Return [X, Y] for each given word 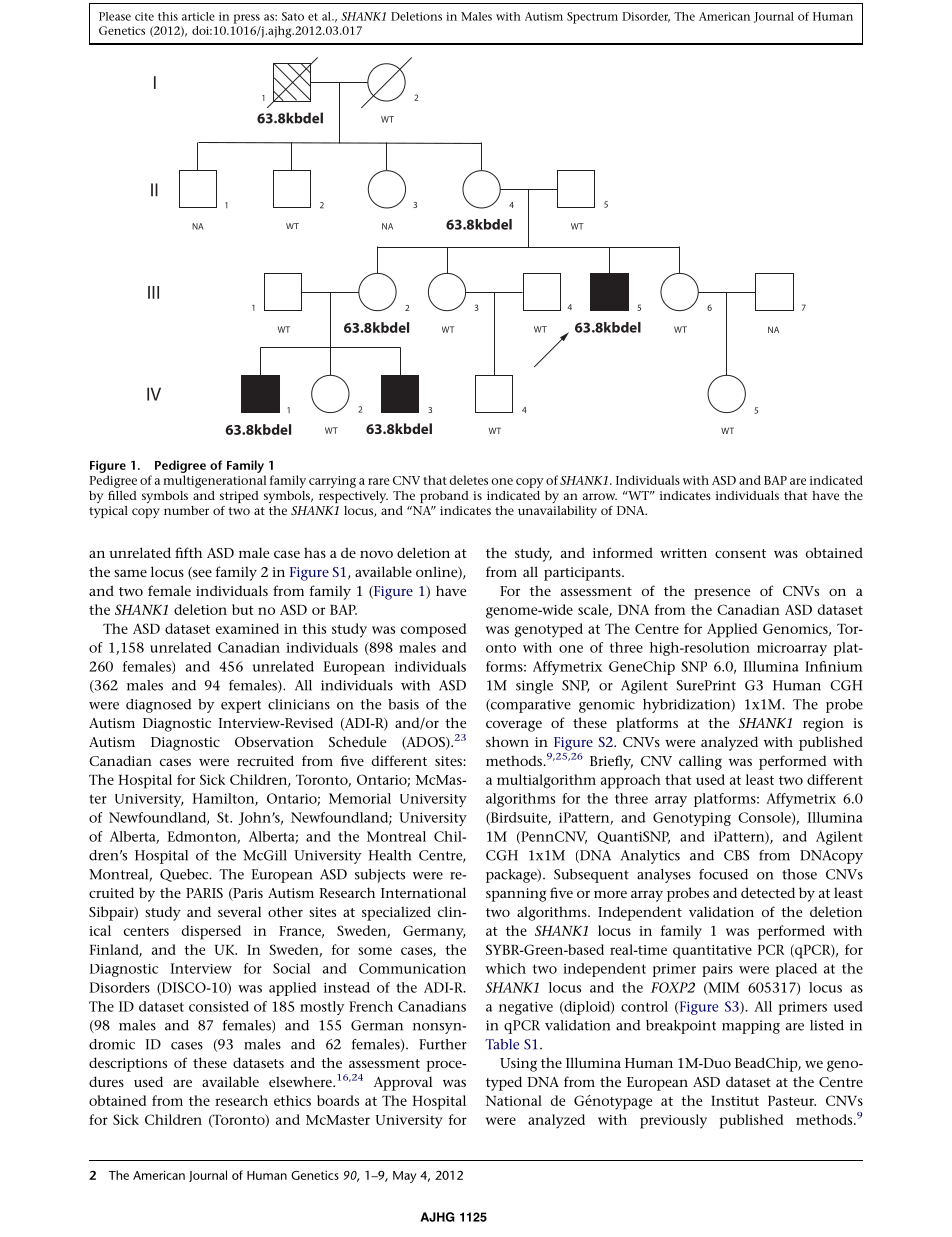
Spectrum [592, 18]
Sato [293, 16]
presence [722, 594]
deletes [468, 480]
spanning [516, 895]
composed [433, 630]
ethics [292, 1100]
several [239, 911]
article [198, 16]
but [243, 609]
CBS [736, 855]
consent [740, 553]
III [153, 292]
